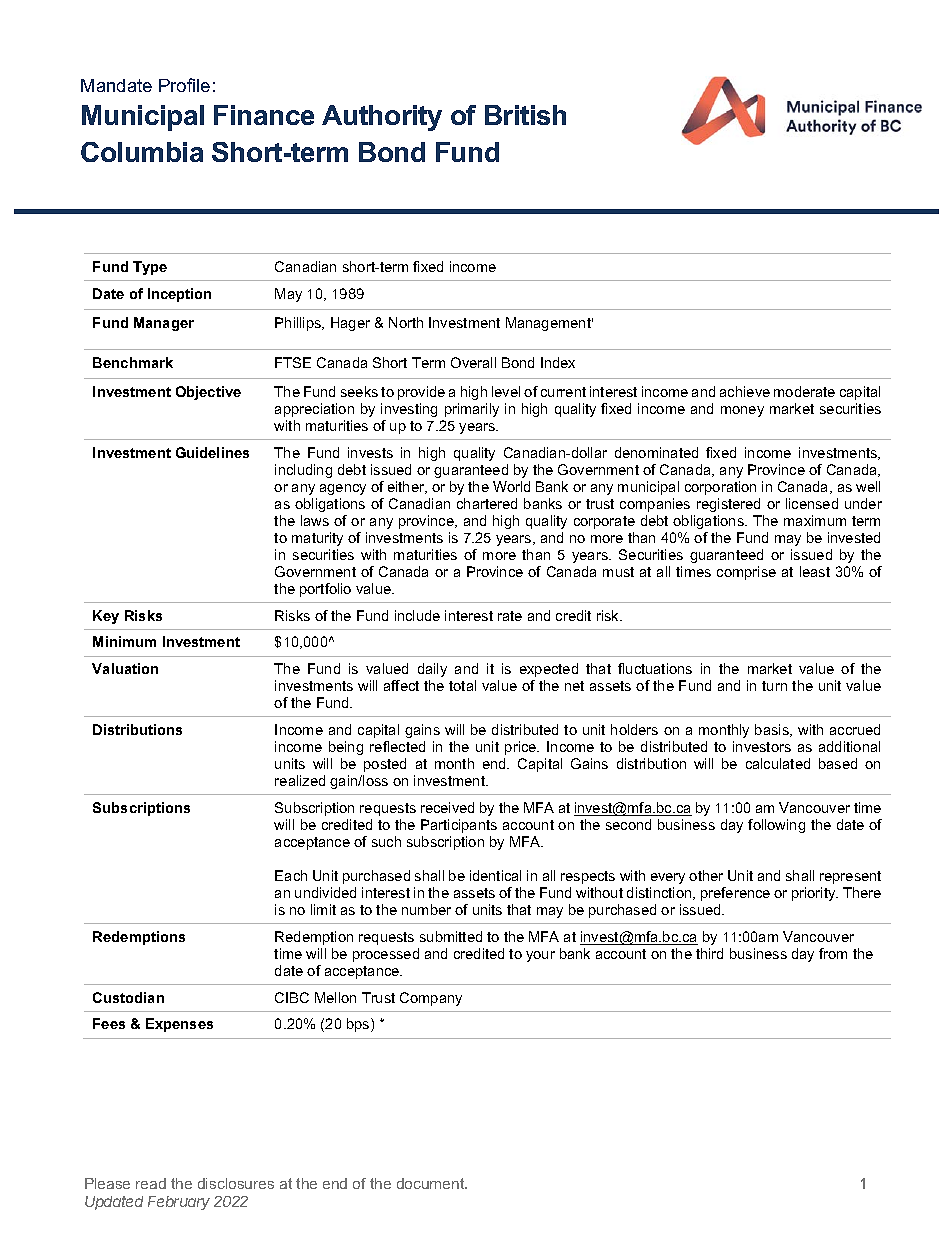  Describe the element at coordinates (525, 115) in the screenshot. I see `British` at that location.
